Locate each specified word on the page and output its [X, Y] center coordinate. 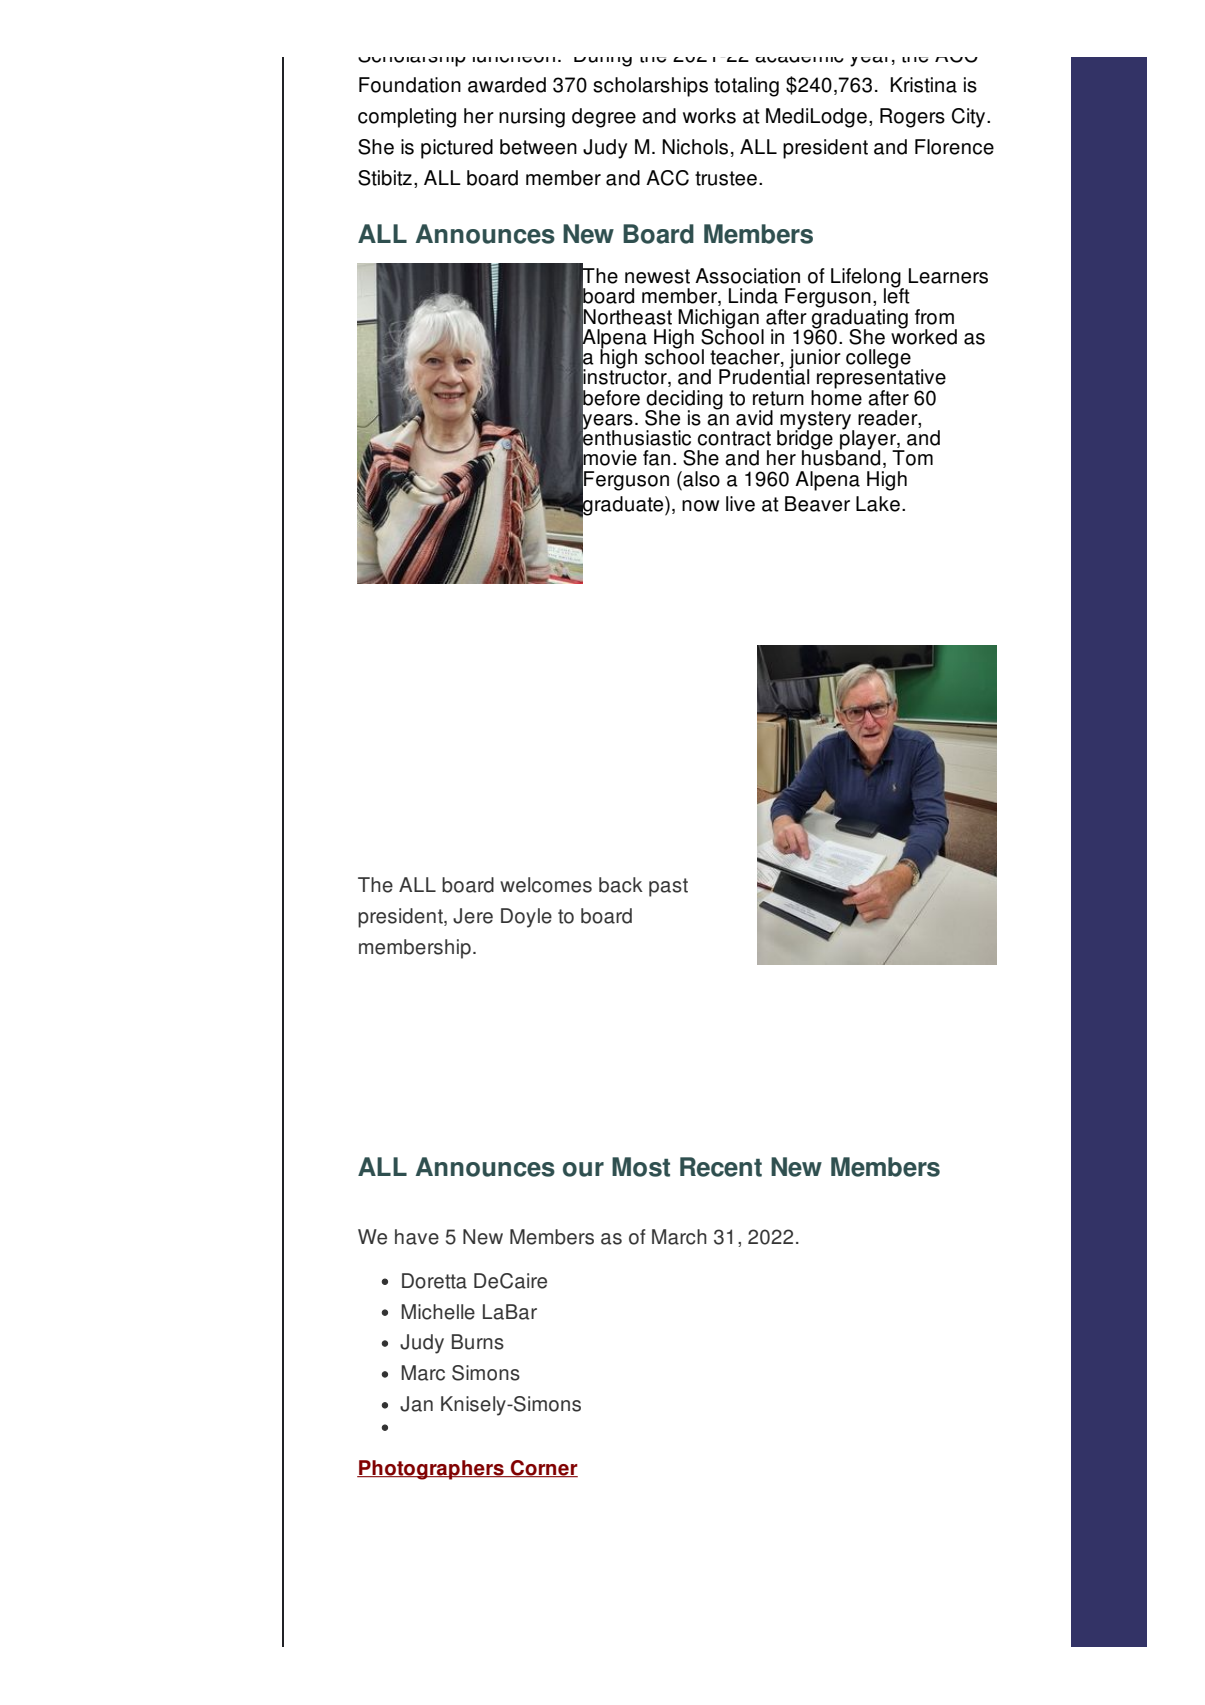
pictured [457, 149]
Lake [878, 504]
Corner [543, 1468]
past [668, 887]
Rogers [912, 118]
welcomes [546, 885]
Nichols [695, 147]
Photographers [431, 1470]
